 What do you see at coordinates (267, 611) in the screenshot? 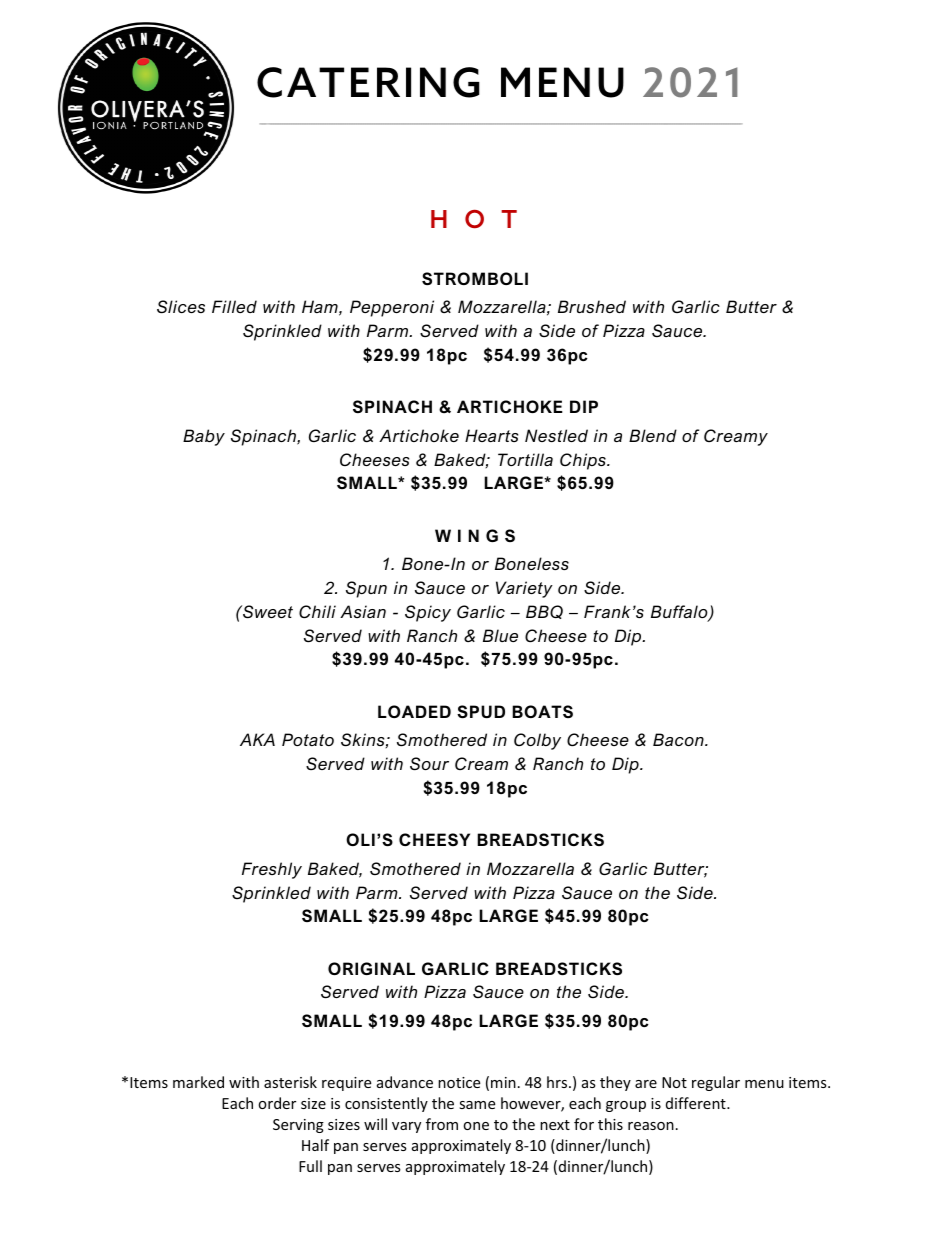
I see `Sweet` at bounding box center [267, 611].
